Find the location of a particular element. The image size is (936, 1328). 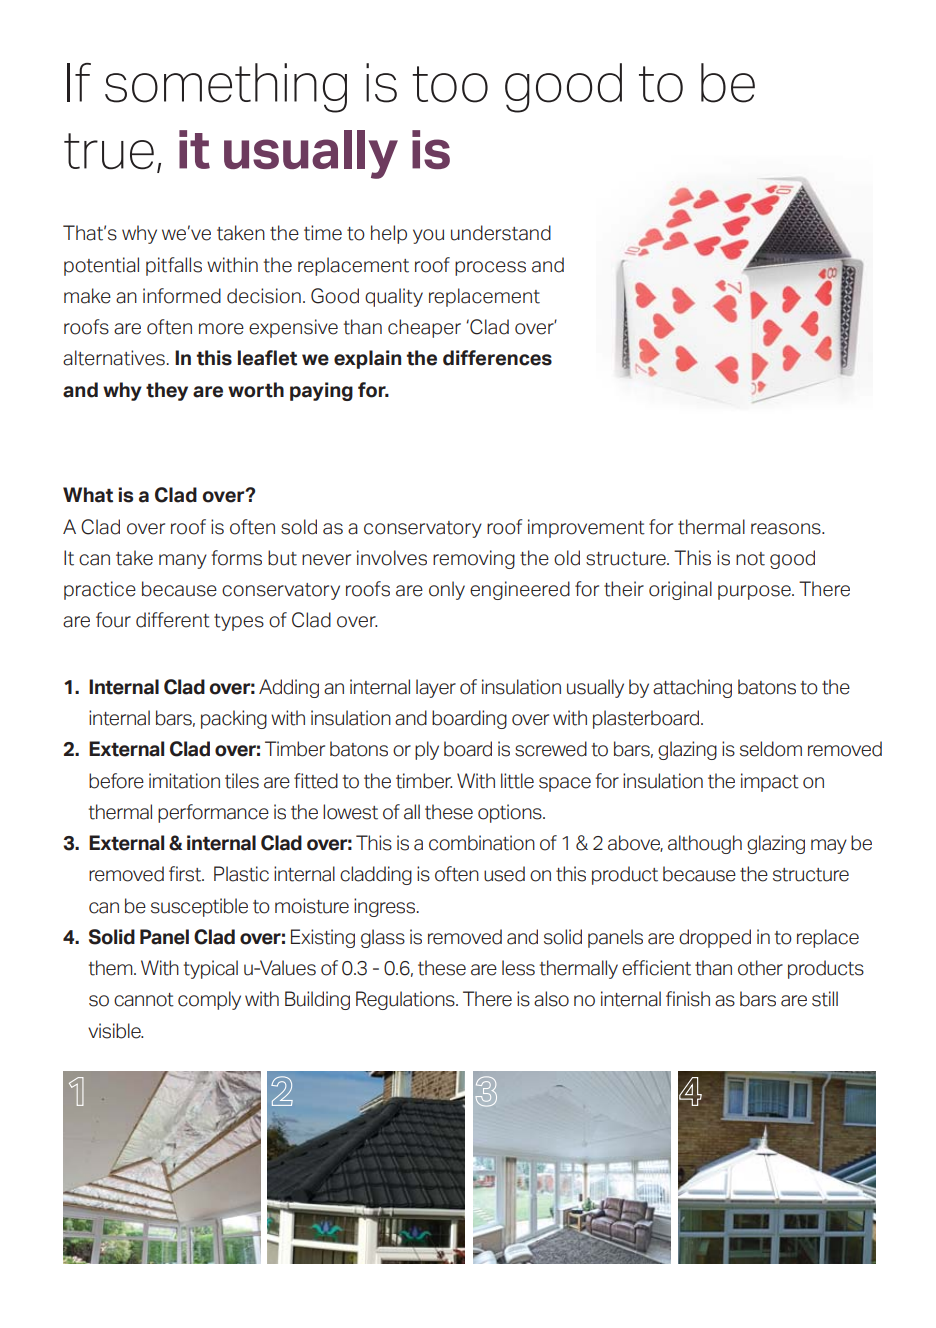

process is located at coordinates (490, 268).
